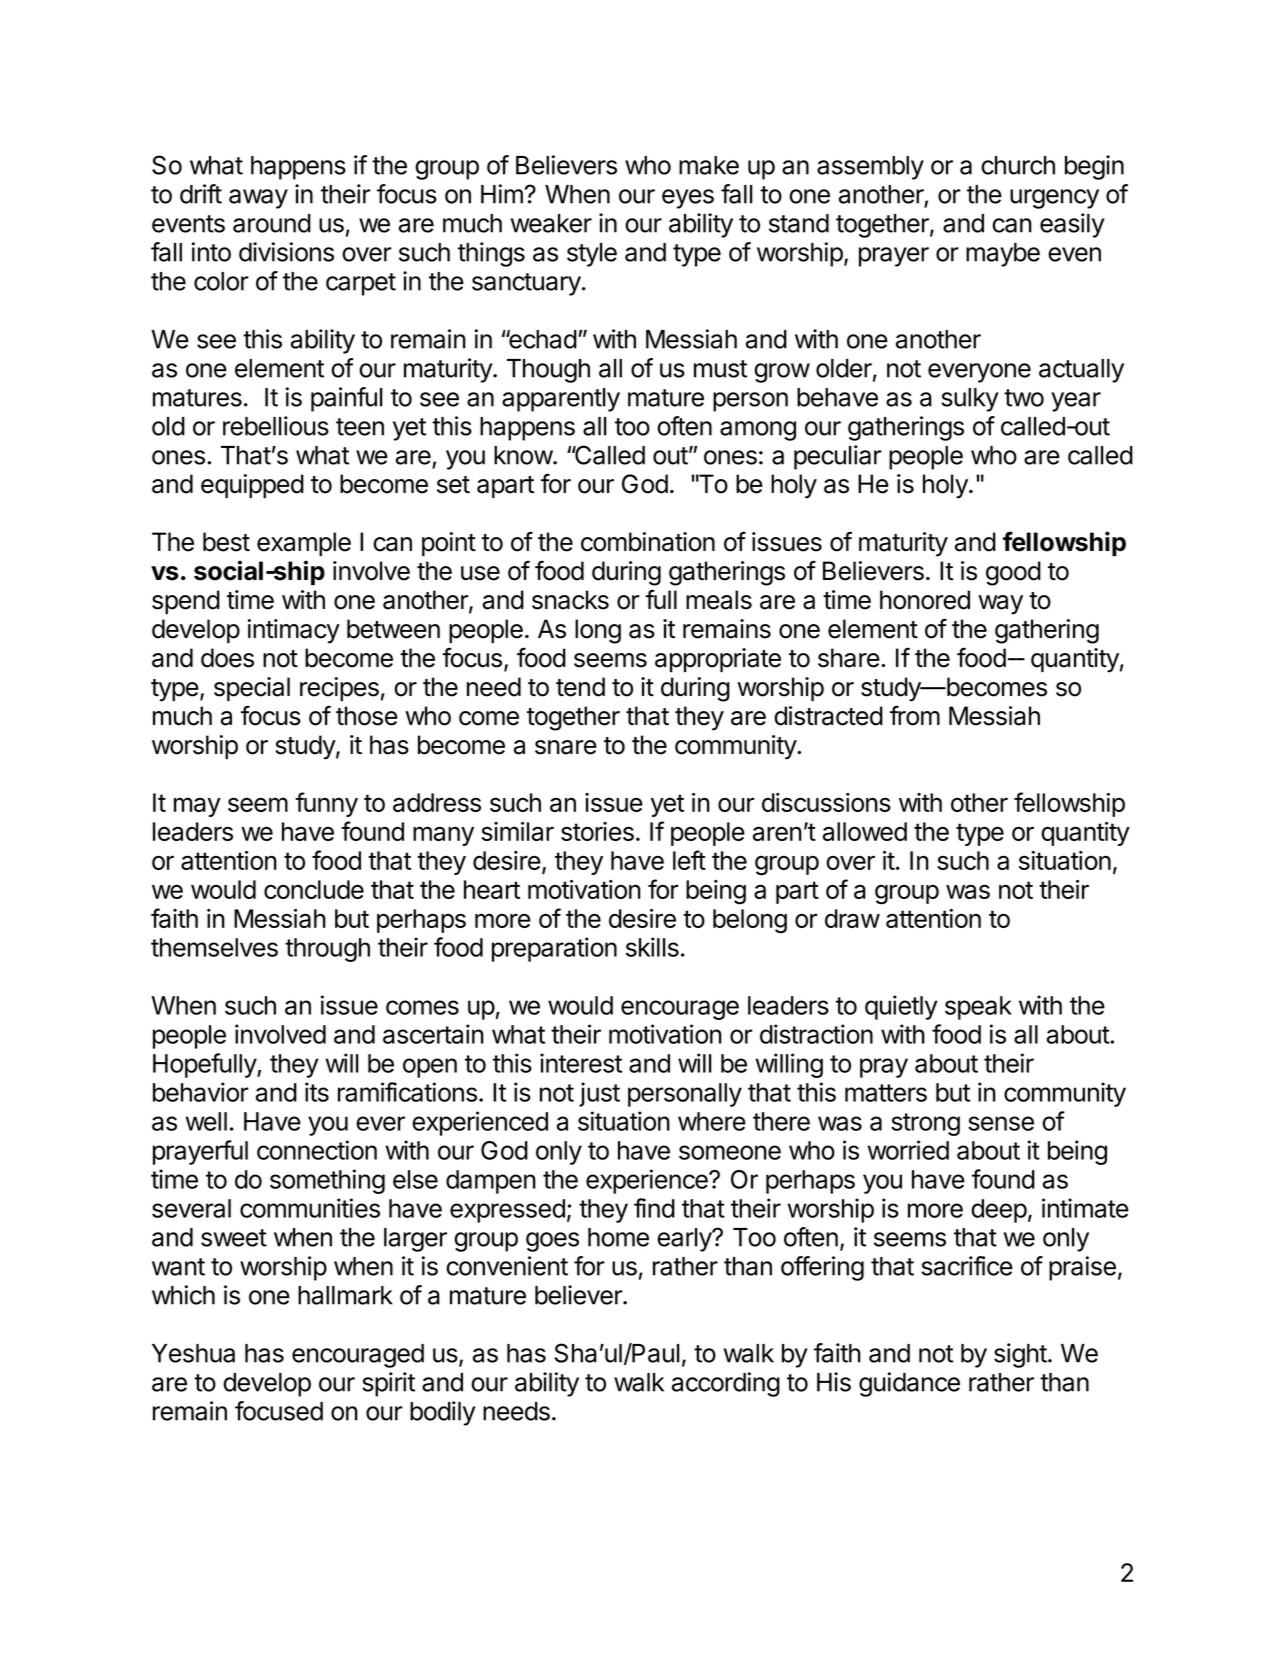  Describe the element at coordinates (726, 1384) in the document. I see `according` at that location.
